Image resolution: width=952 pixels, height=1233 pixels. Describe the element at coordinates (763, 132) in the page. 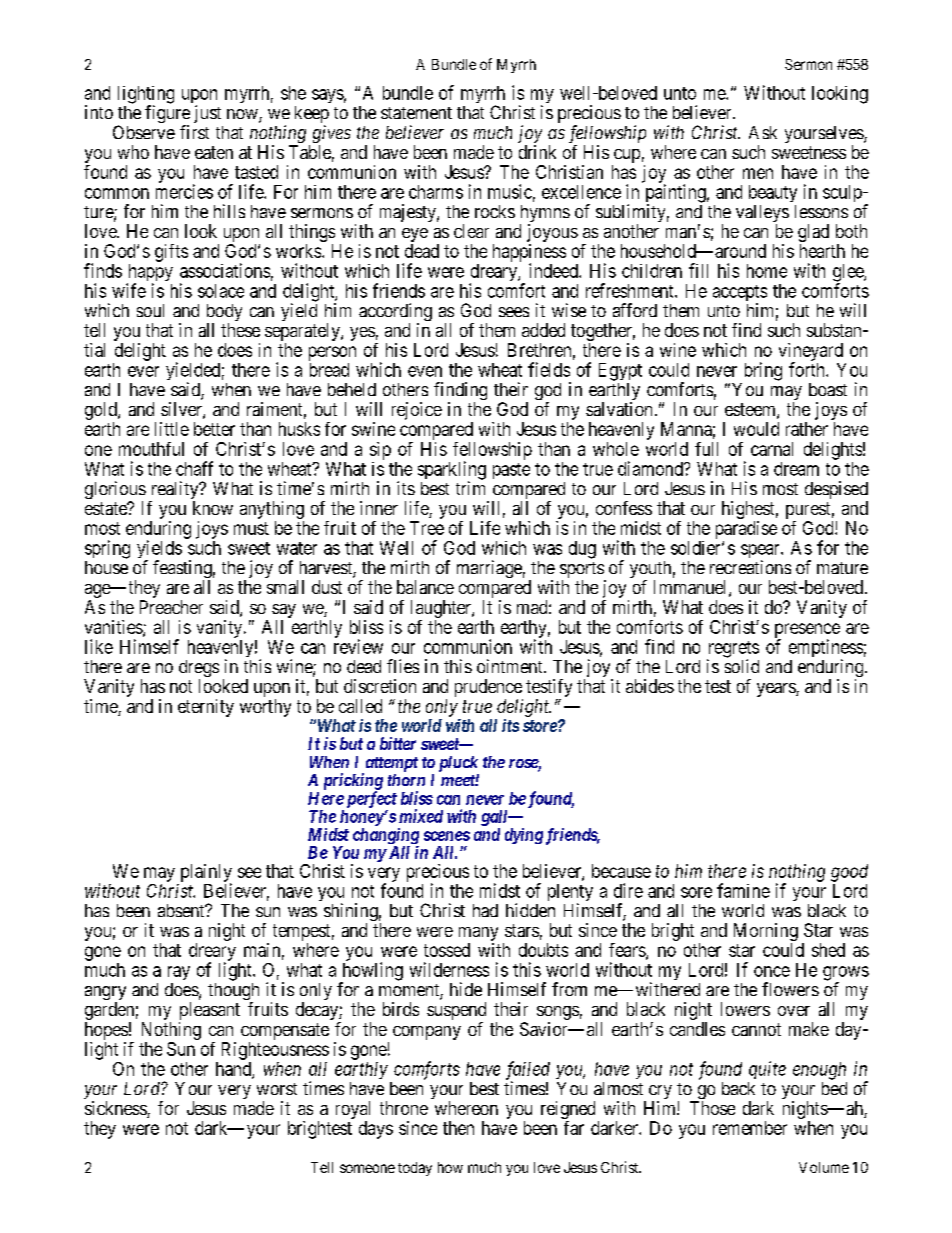

I see `Ask` at that location.
